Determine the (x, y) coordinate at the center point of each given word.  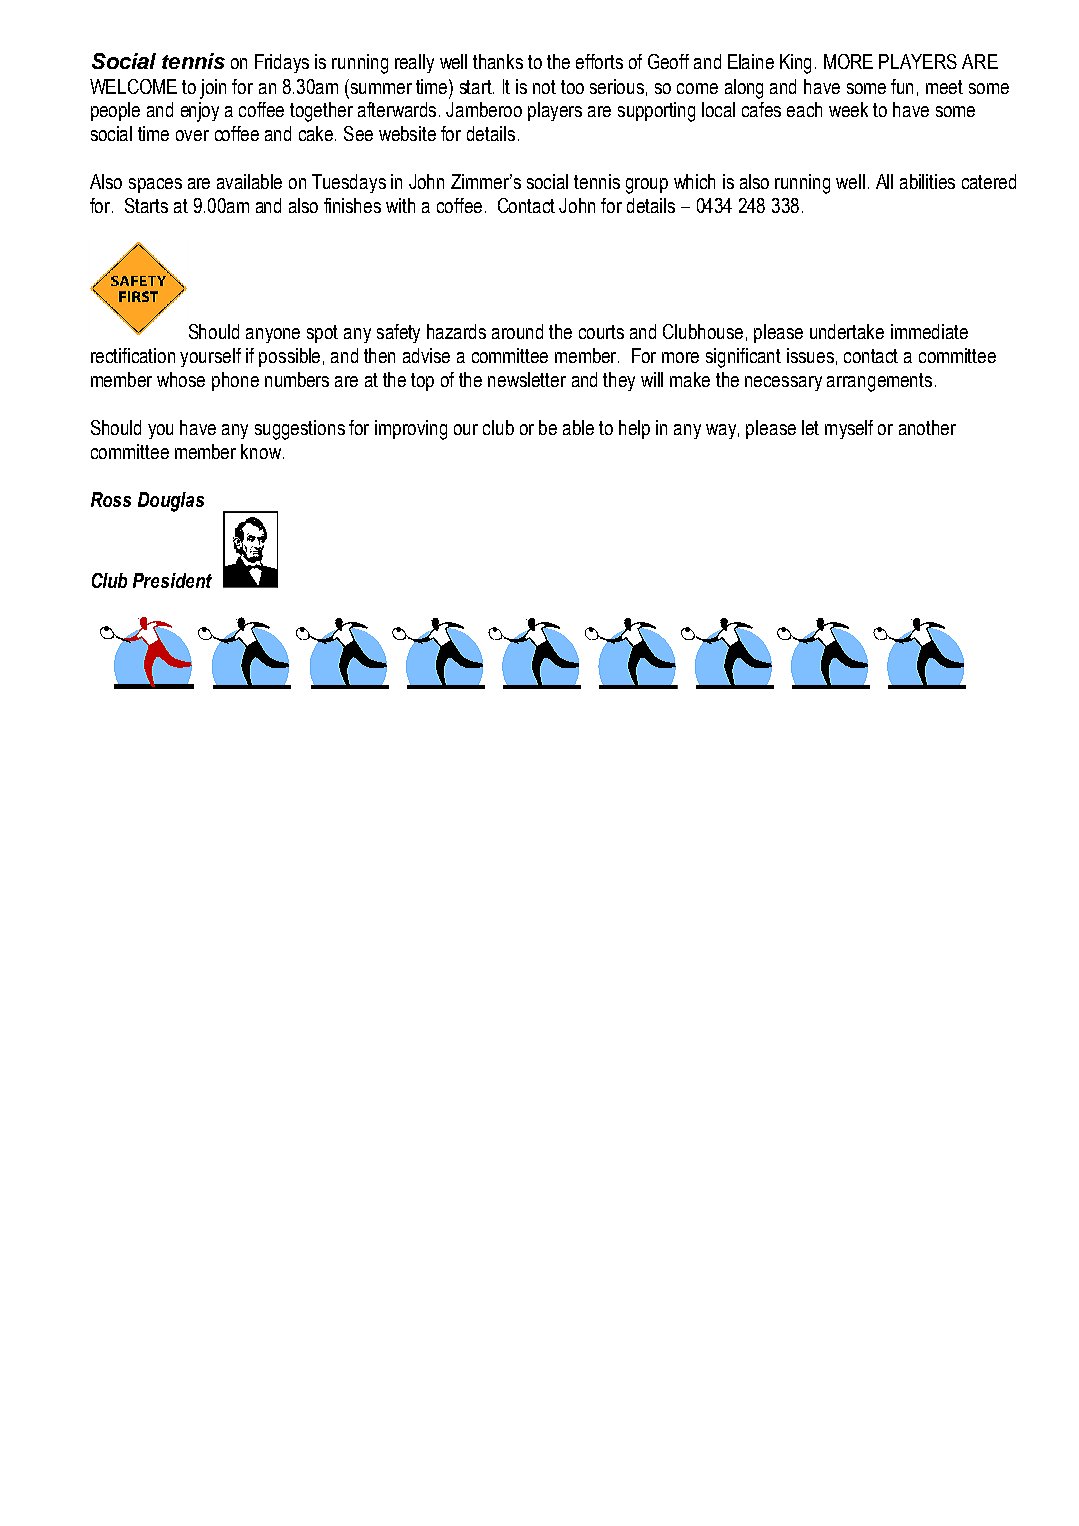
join (213, 89)
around (517, 331)
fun (902, 86)
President (172, 580)
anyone (273, 335)
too (572, 87)
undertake (847, 331)
